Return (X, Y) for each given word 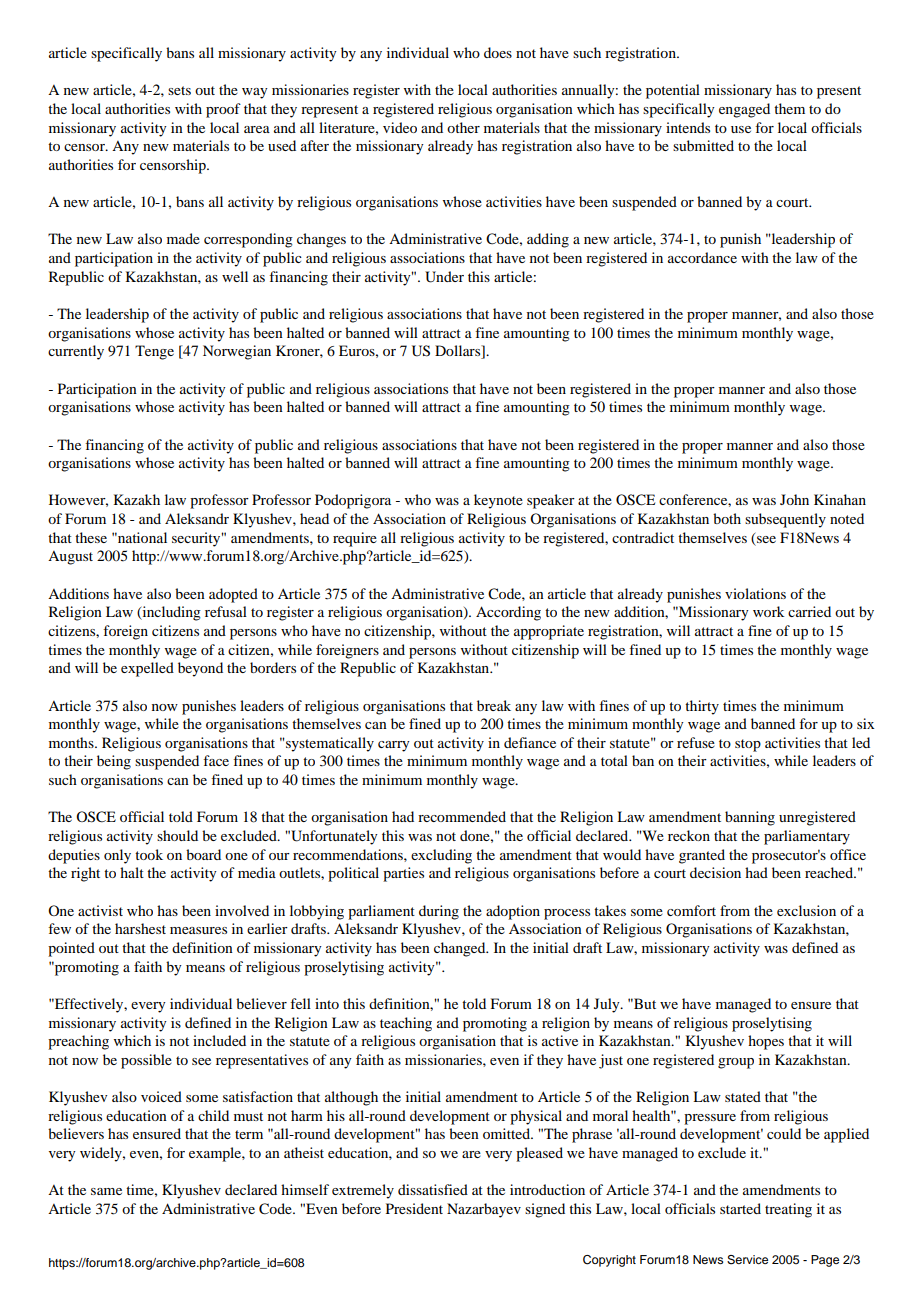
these (91, 537)
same (106, 1191)
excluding (441, 856)
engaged (744, 110)
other (463, 127)
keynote (498, 501)
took (149, 854)
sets (179, 90)
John (794, 499)
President (414, 1208)
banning (750, 818)
